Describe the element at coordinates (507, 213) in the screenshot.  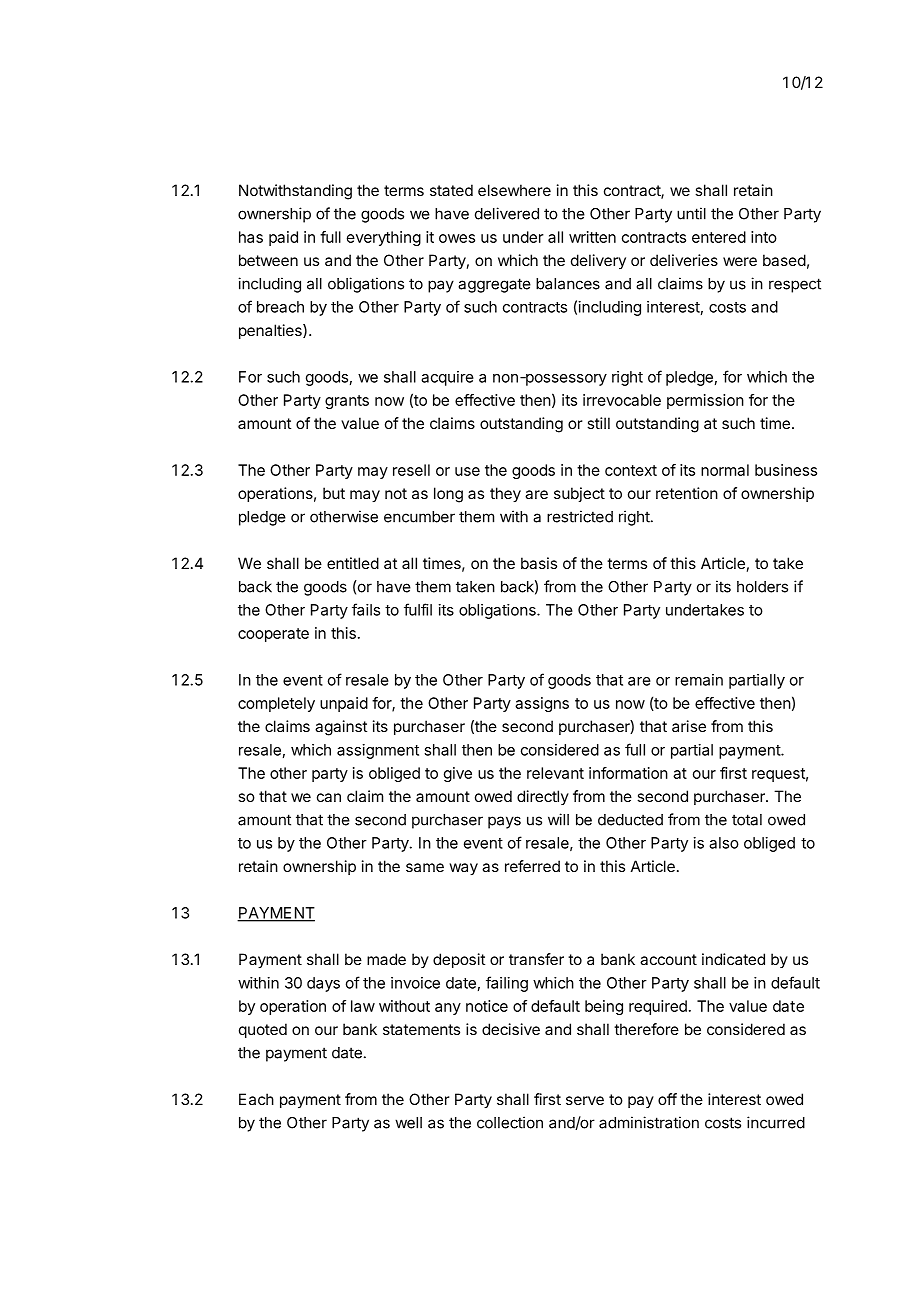
I see `delivered` at that location.
